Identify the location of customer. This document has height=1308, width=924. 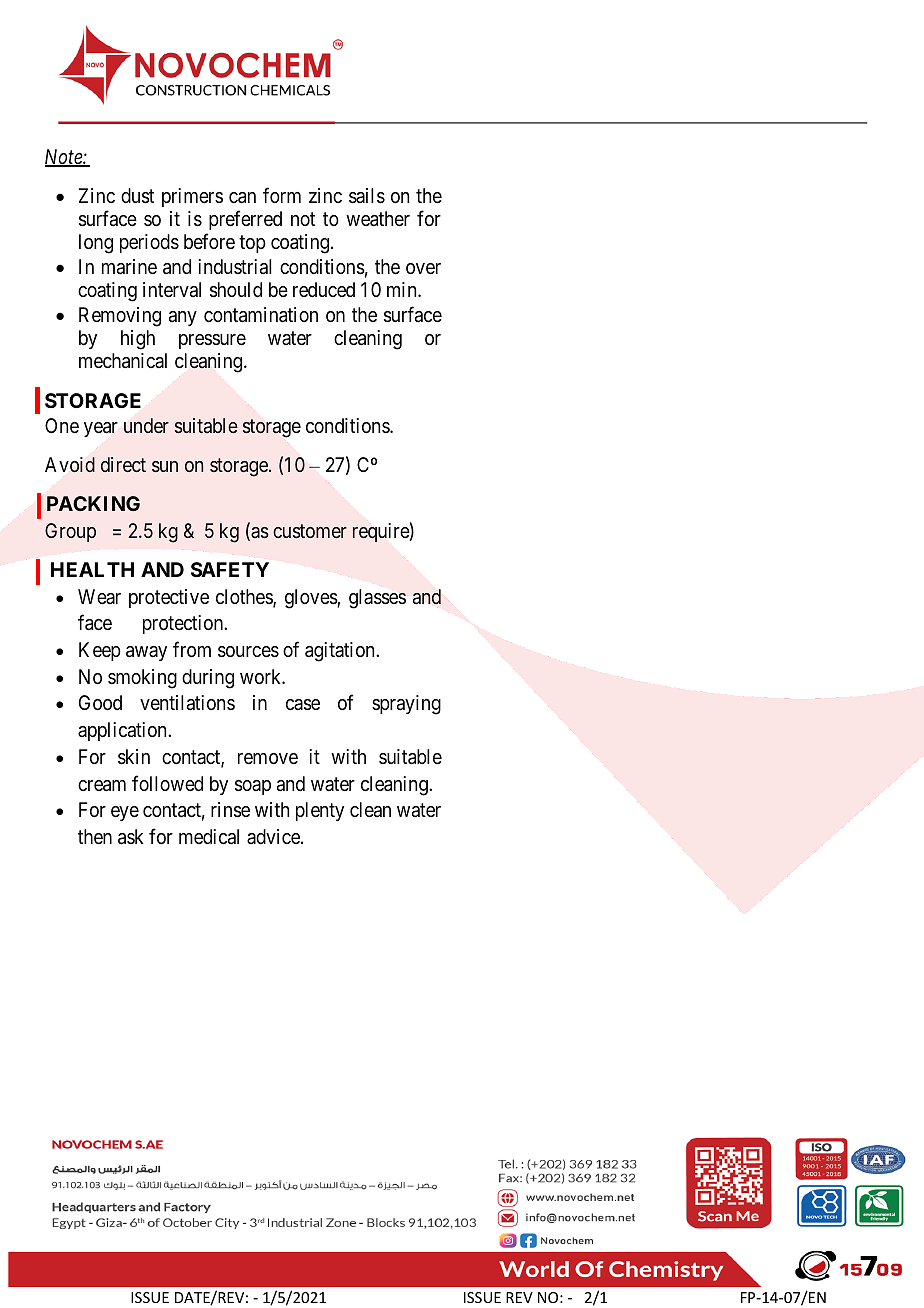
(310, 531).
